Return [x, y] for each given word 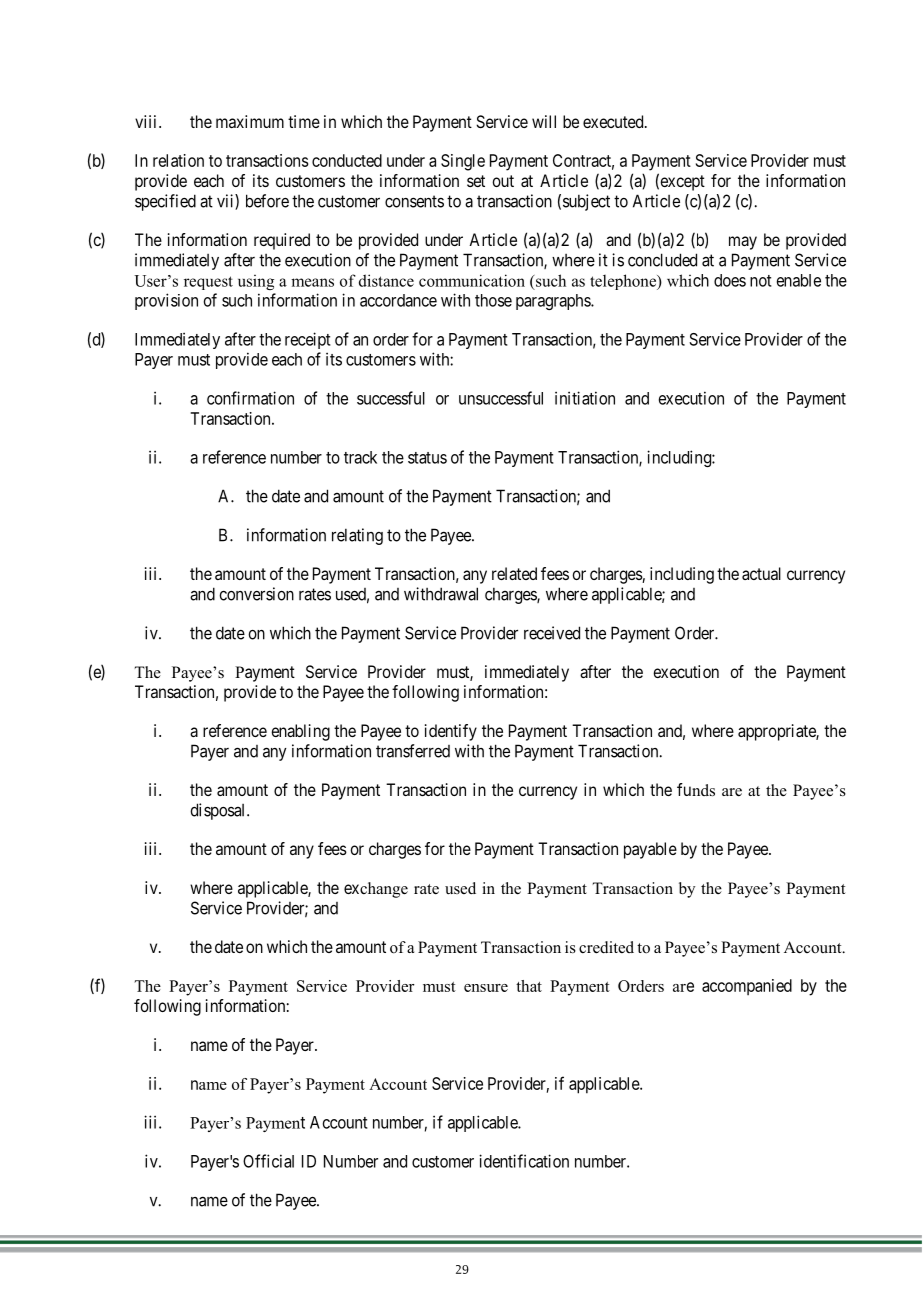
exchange [376, 890]
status [427, 458]
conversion [256, 594]
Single [463, 162]
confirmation [250, 398]
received [552, 633]
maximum [250, 121]
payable [650, 850]
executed [614, 121]
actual [761, 573]
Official [268, 1161]
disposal [219, 811]
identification [524, 1161]
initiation [585, 398]
